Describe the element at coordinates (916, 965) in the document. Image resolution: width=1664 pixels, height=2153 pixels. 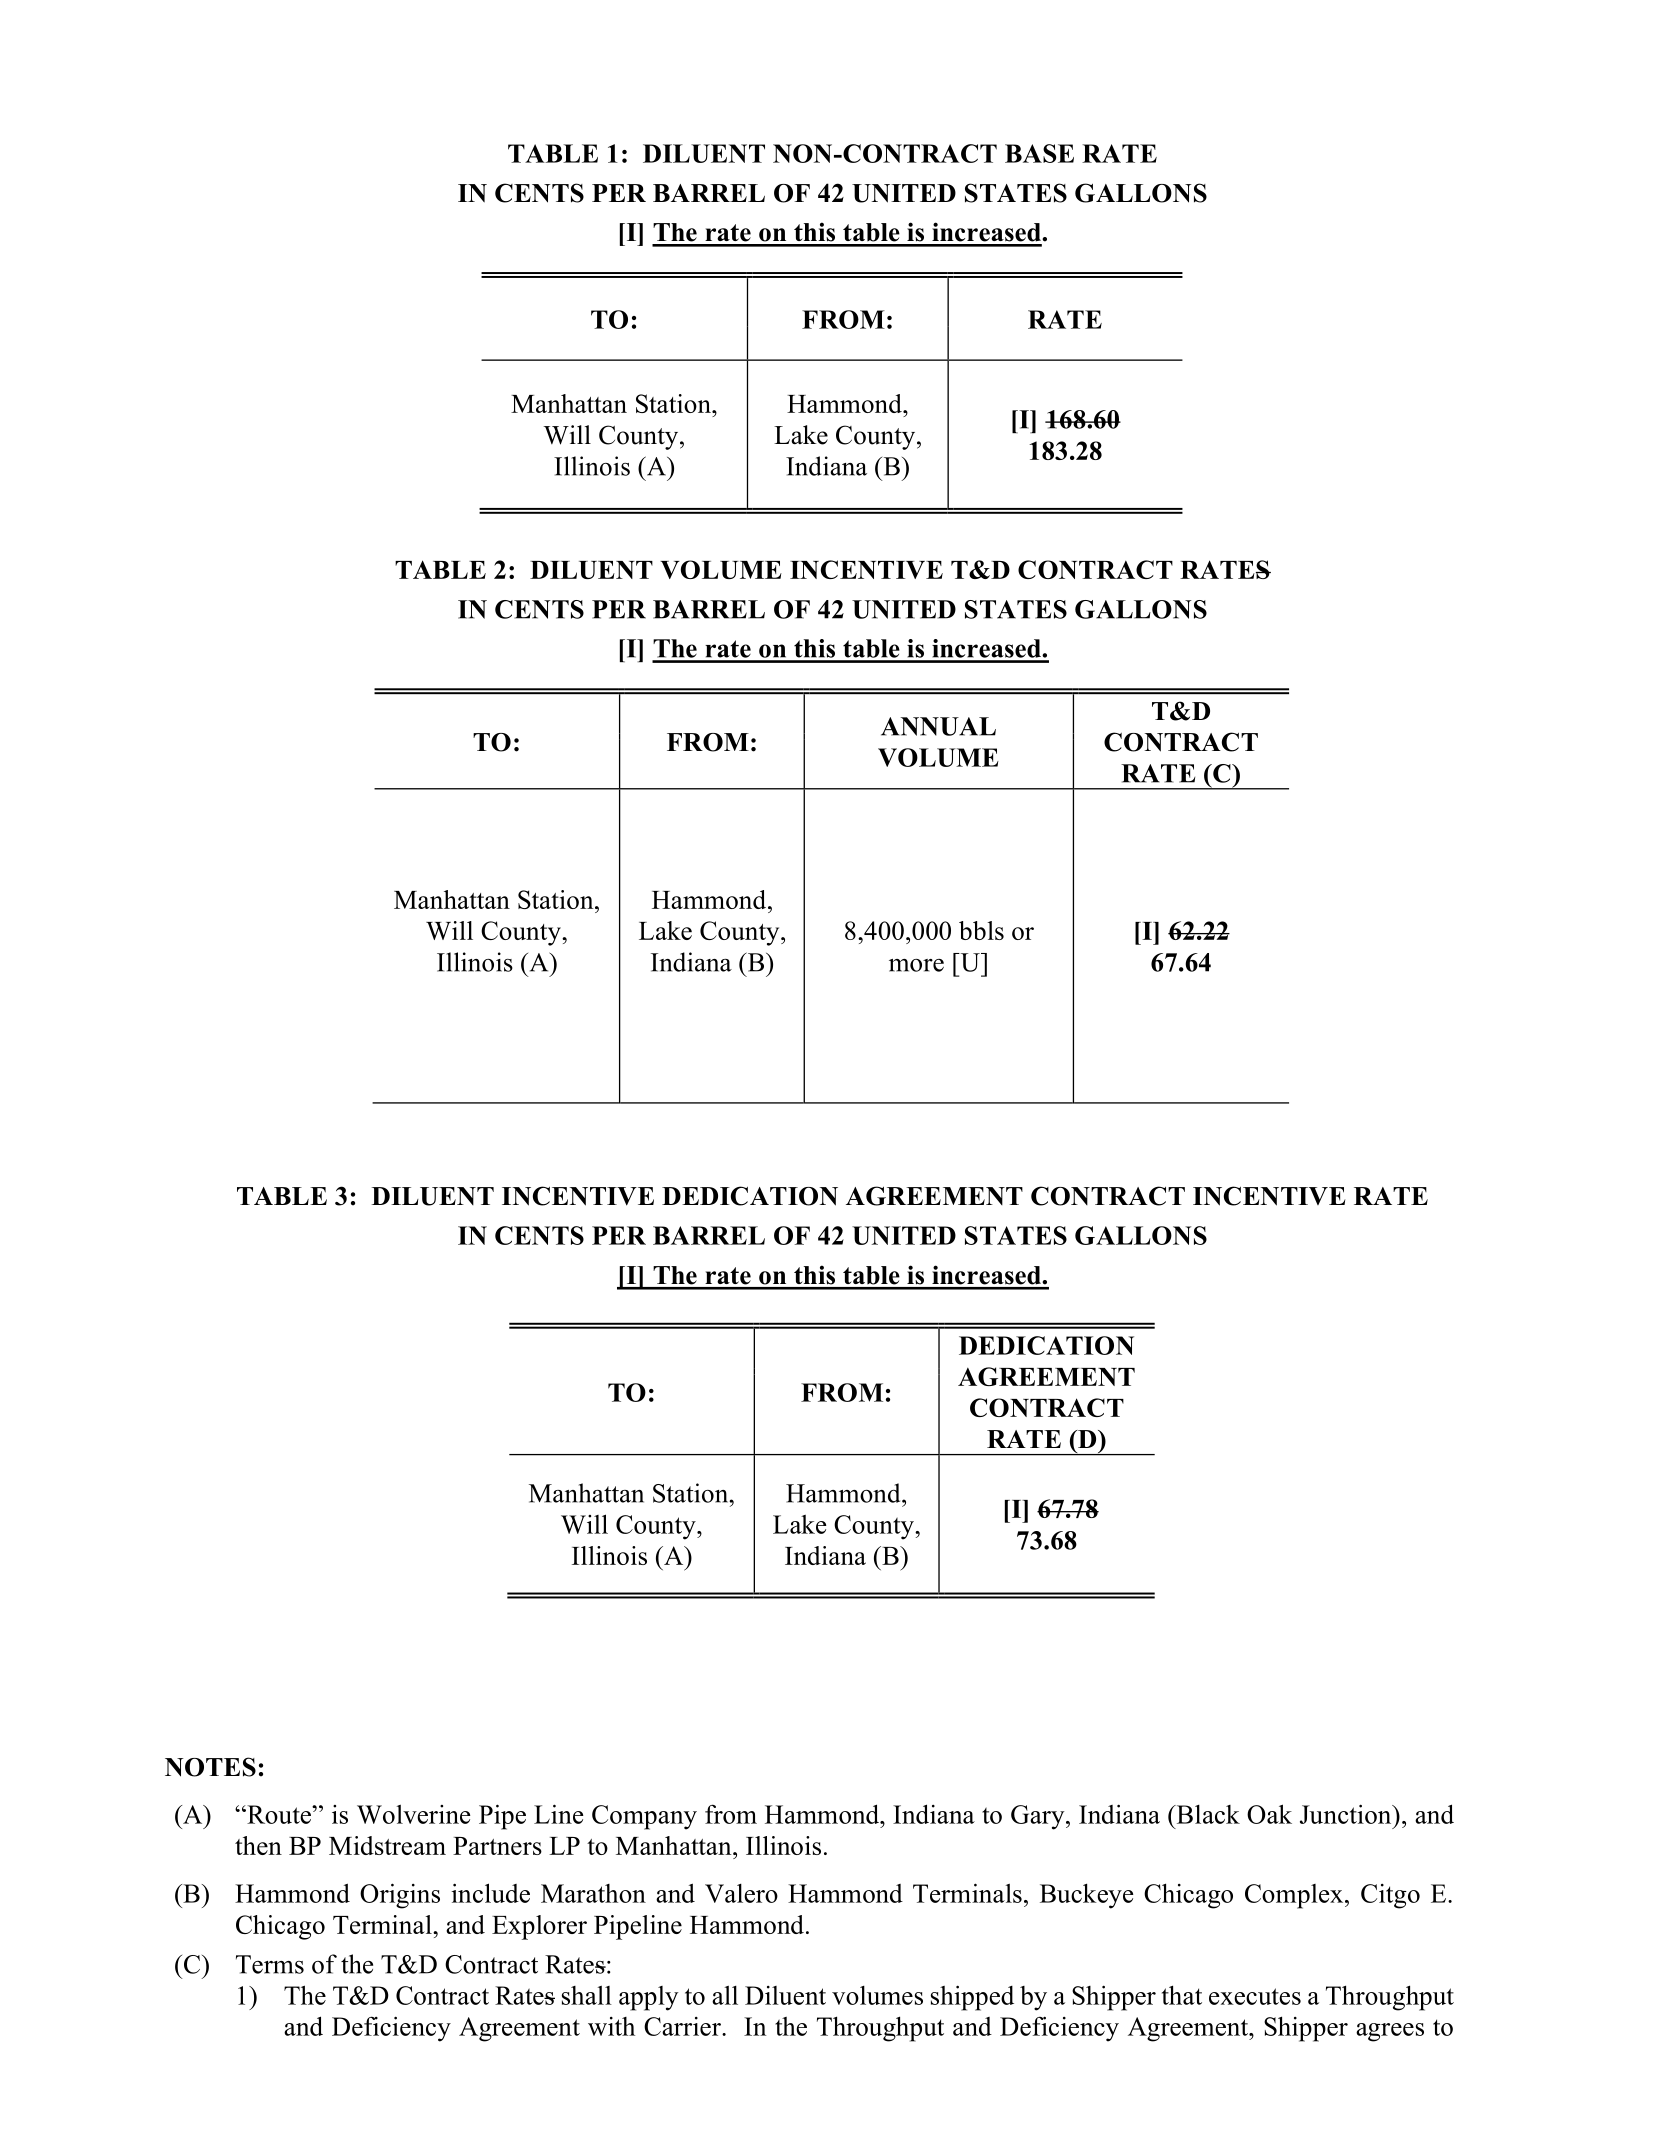
I see `more` at that location.
